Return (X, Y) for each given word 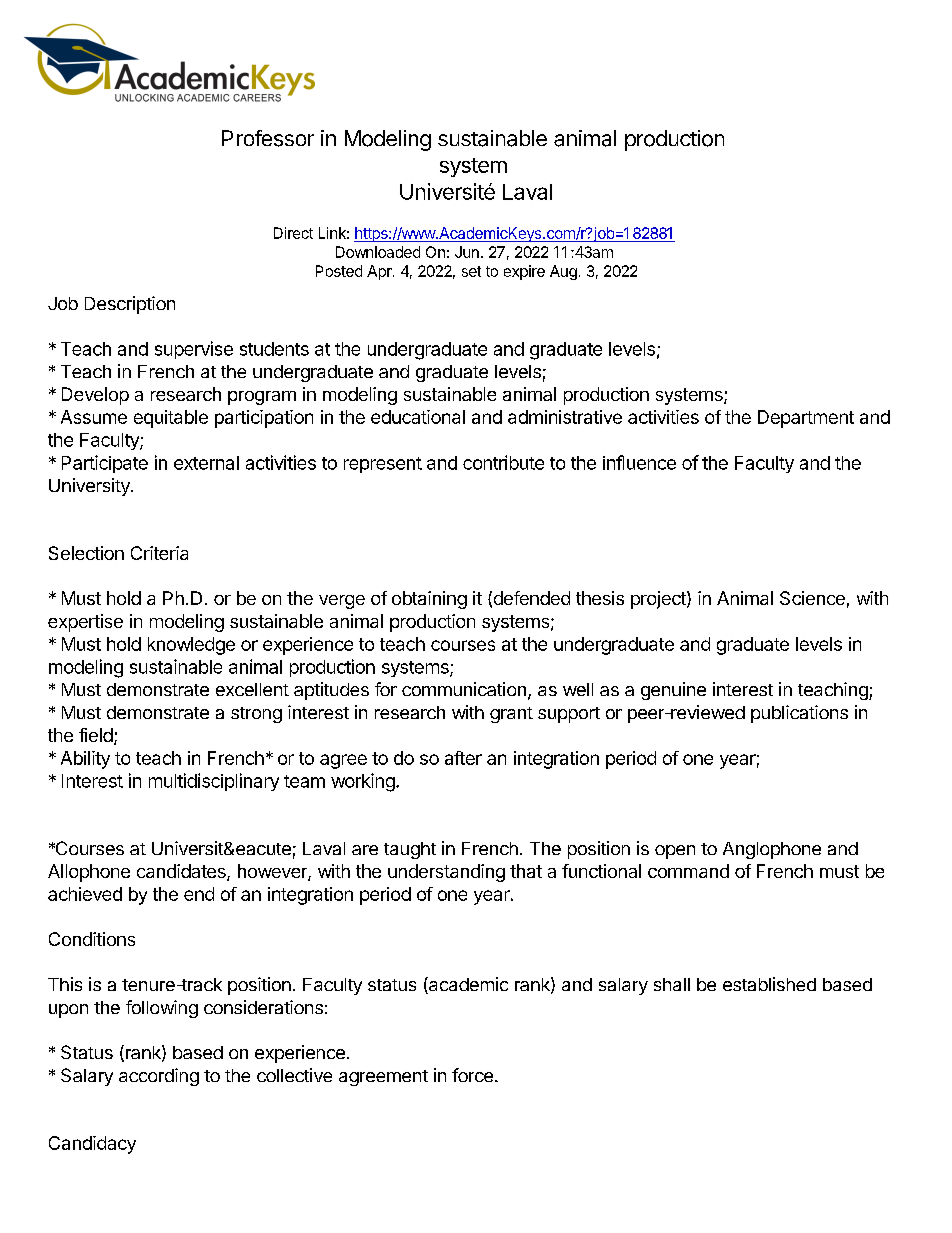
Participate (105, 464)
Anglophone (772, 850)
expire (524, 272)
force (472, 1075)
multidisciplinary (214, 782)
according (159, 1077)
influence (639, 462)
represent (383, 465)
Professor (268, 138)
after (463, 758)
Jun (467, 252)
